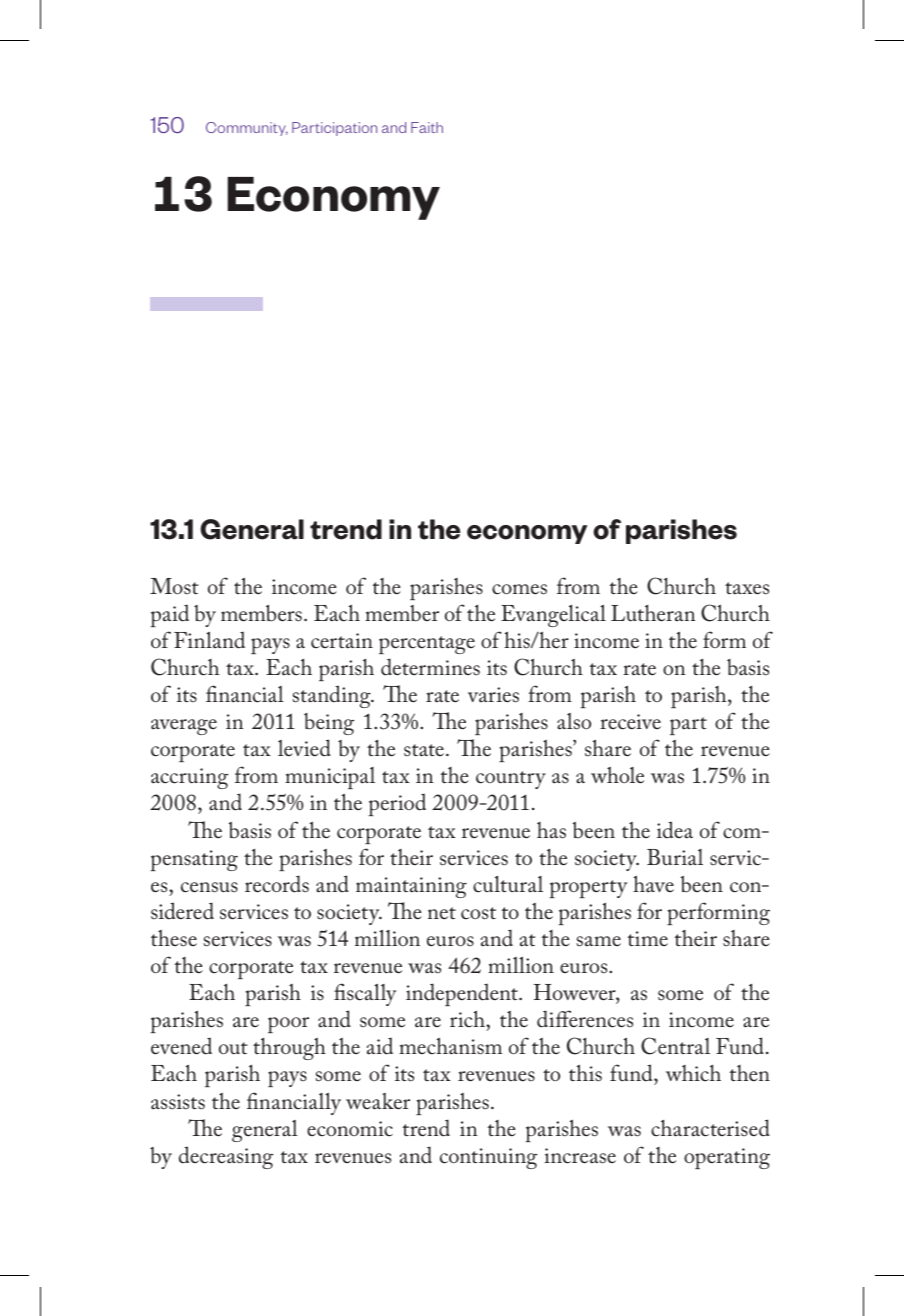 The image size is (904, 1316). What do you see at coordinates (247, 129) in the screenshot?
I see `Community` at bounding box center [247, 129].
